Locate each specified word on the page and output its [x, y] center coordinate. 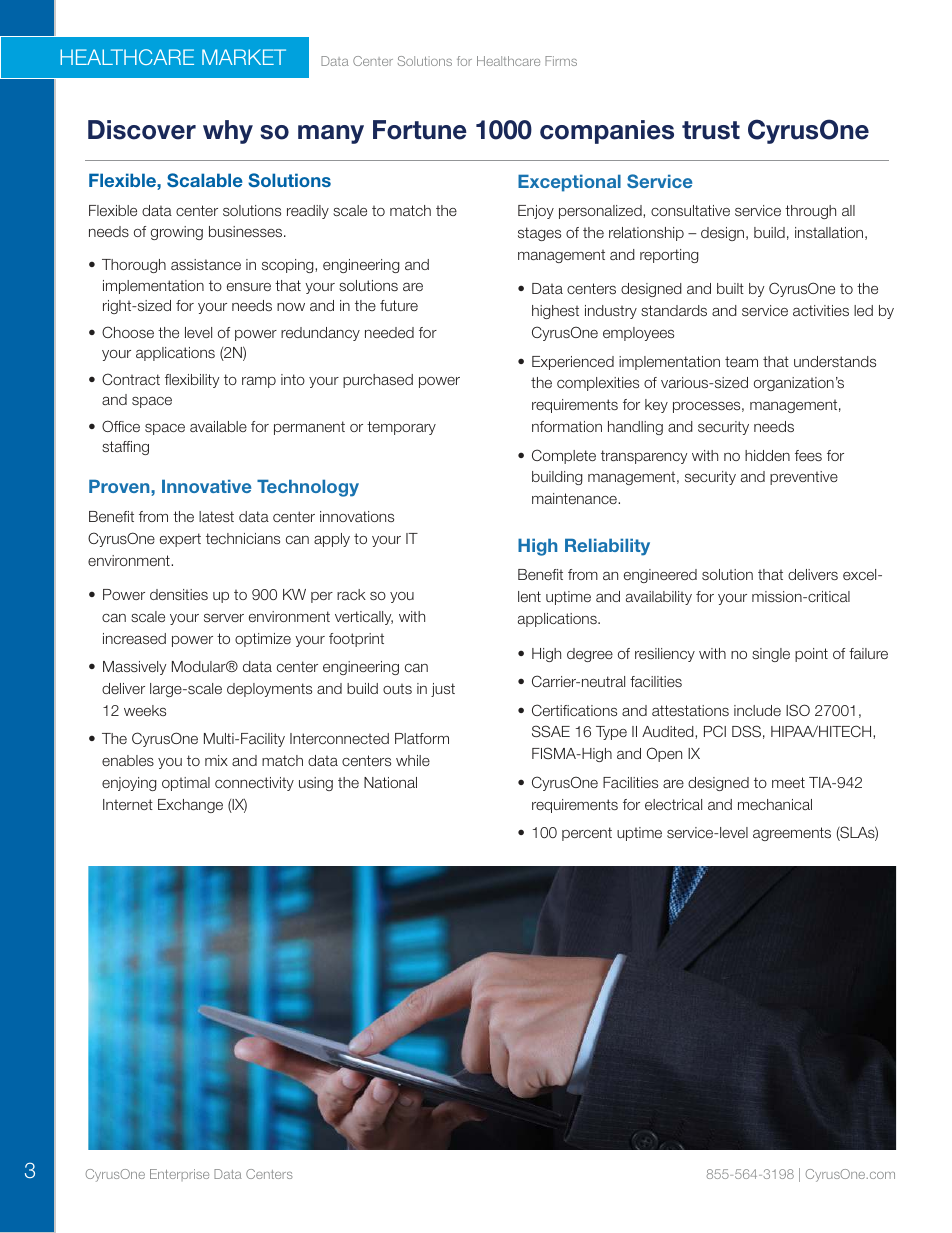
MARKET [244, 57]
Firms [561, 61]
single [771, 655]
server [224, 618]
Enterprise [179, 1175]
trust [711, 130]
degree [590, 655]
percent [587, 834]
